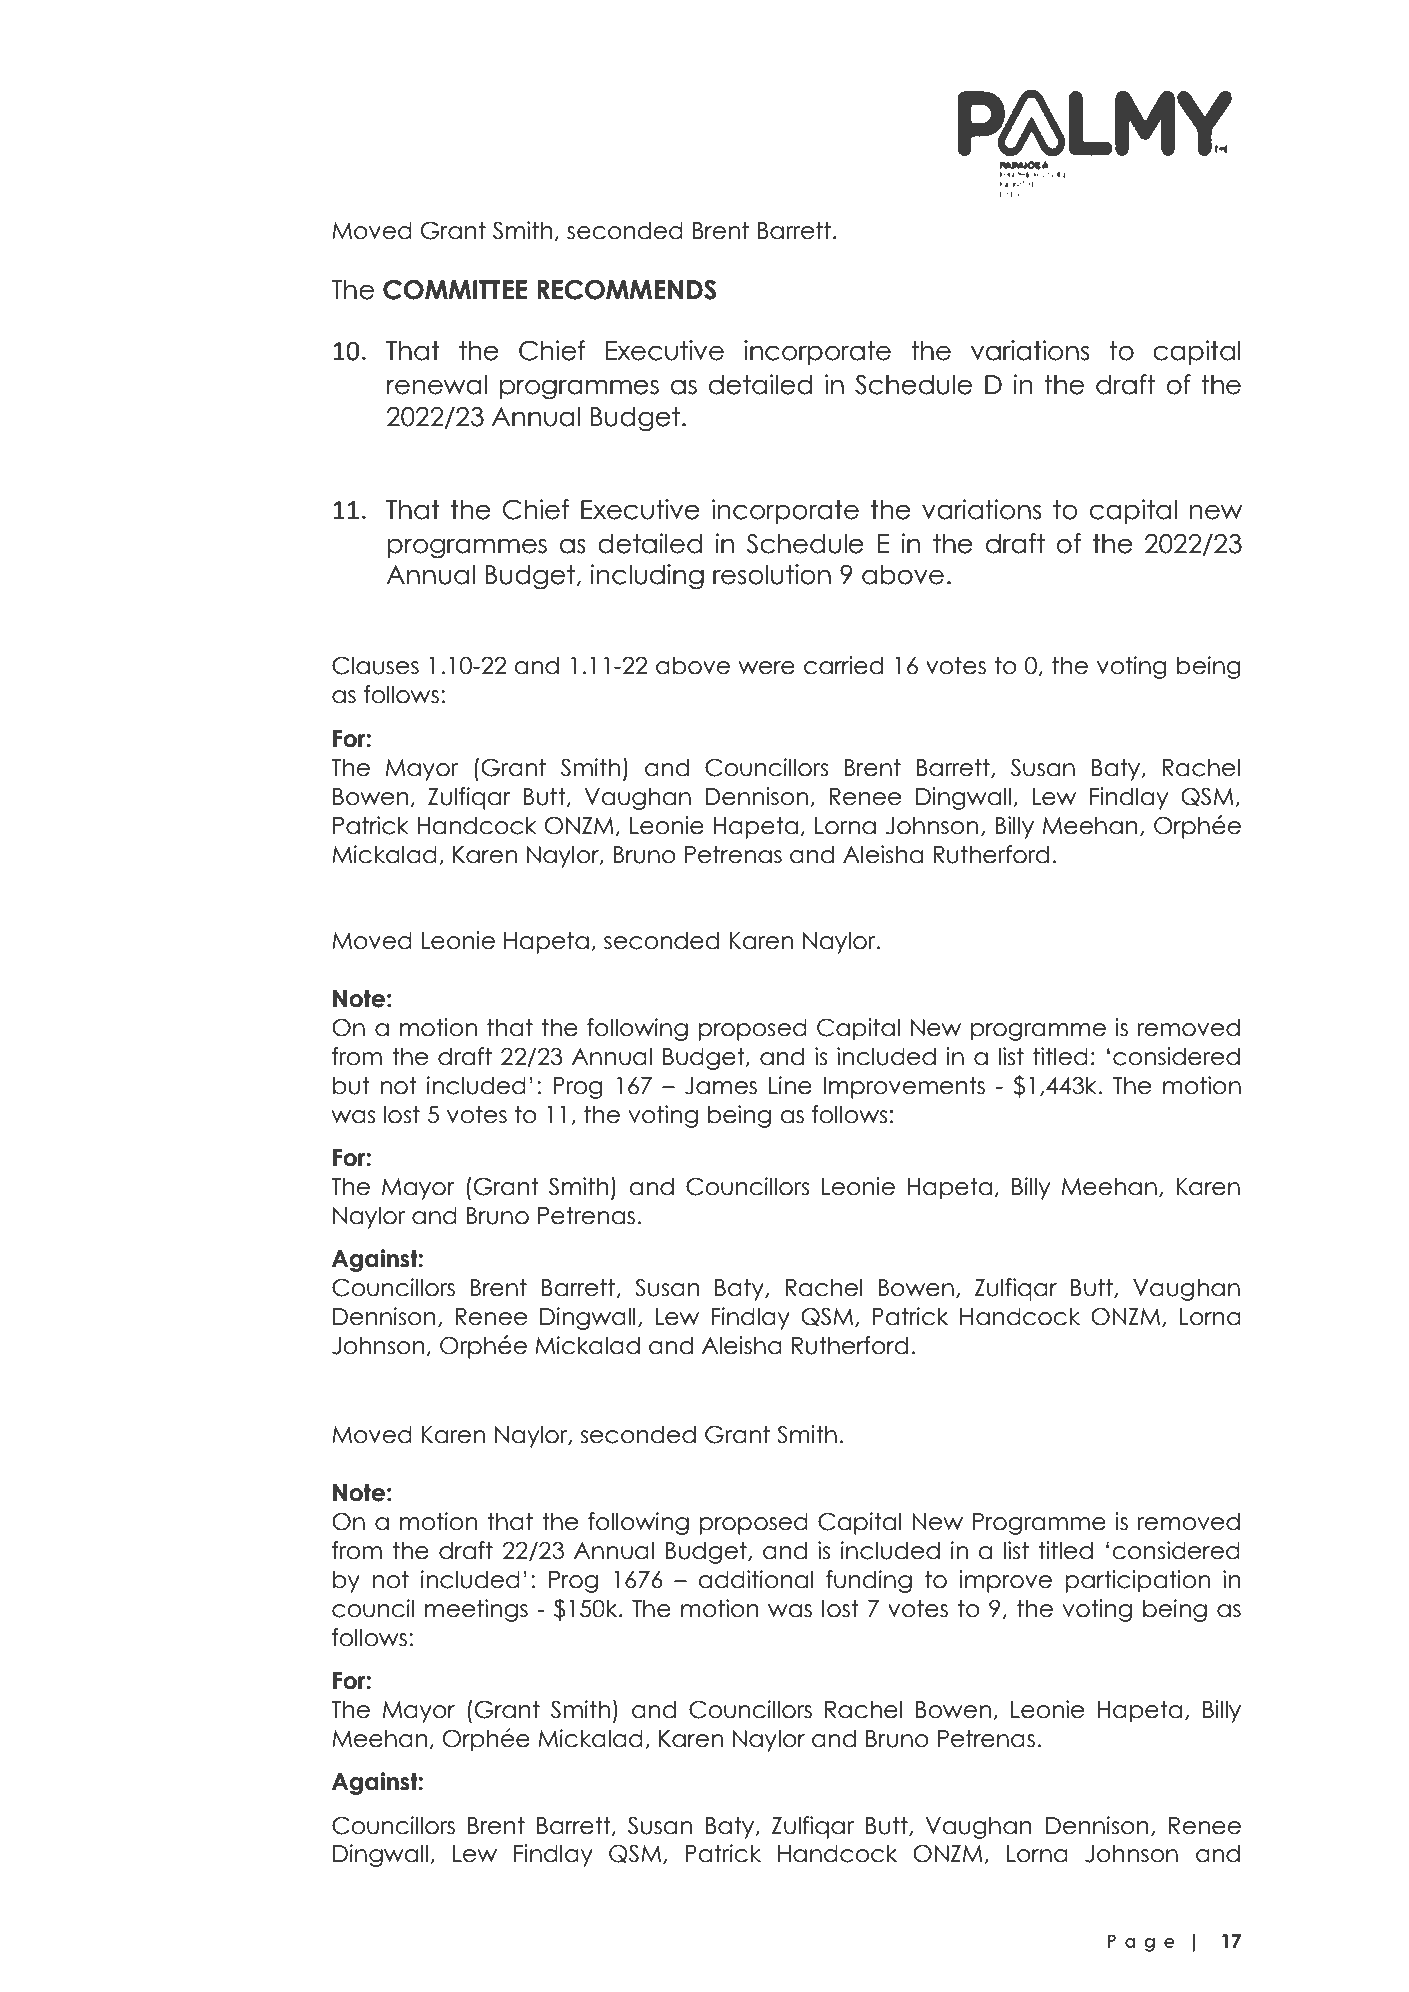  I want to click on carried, so click(843, 665).
